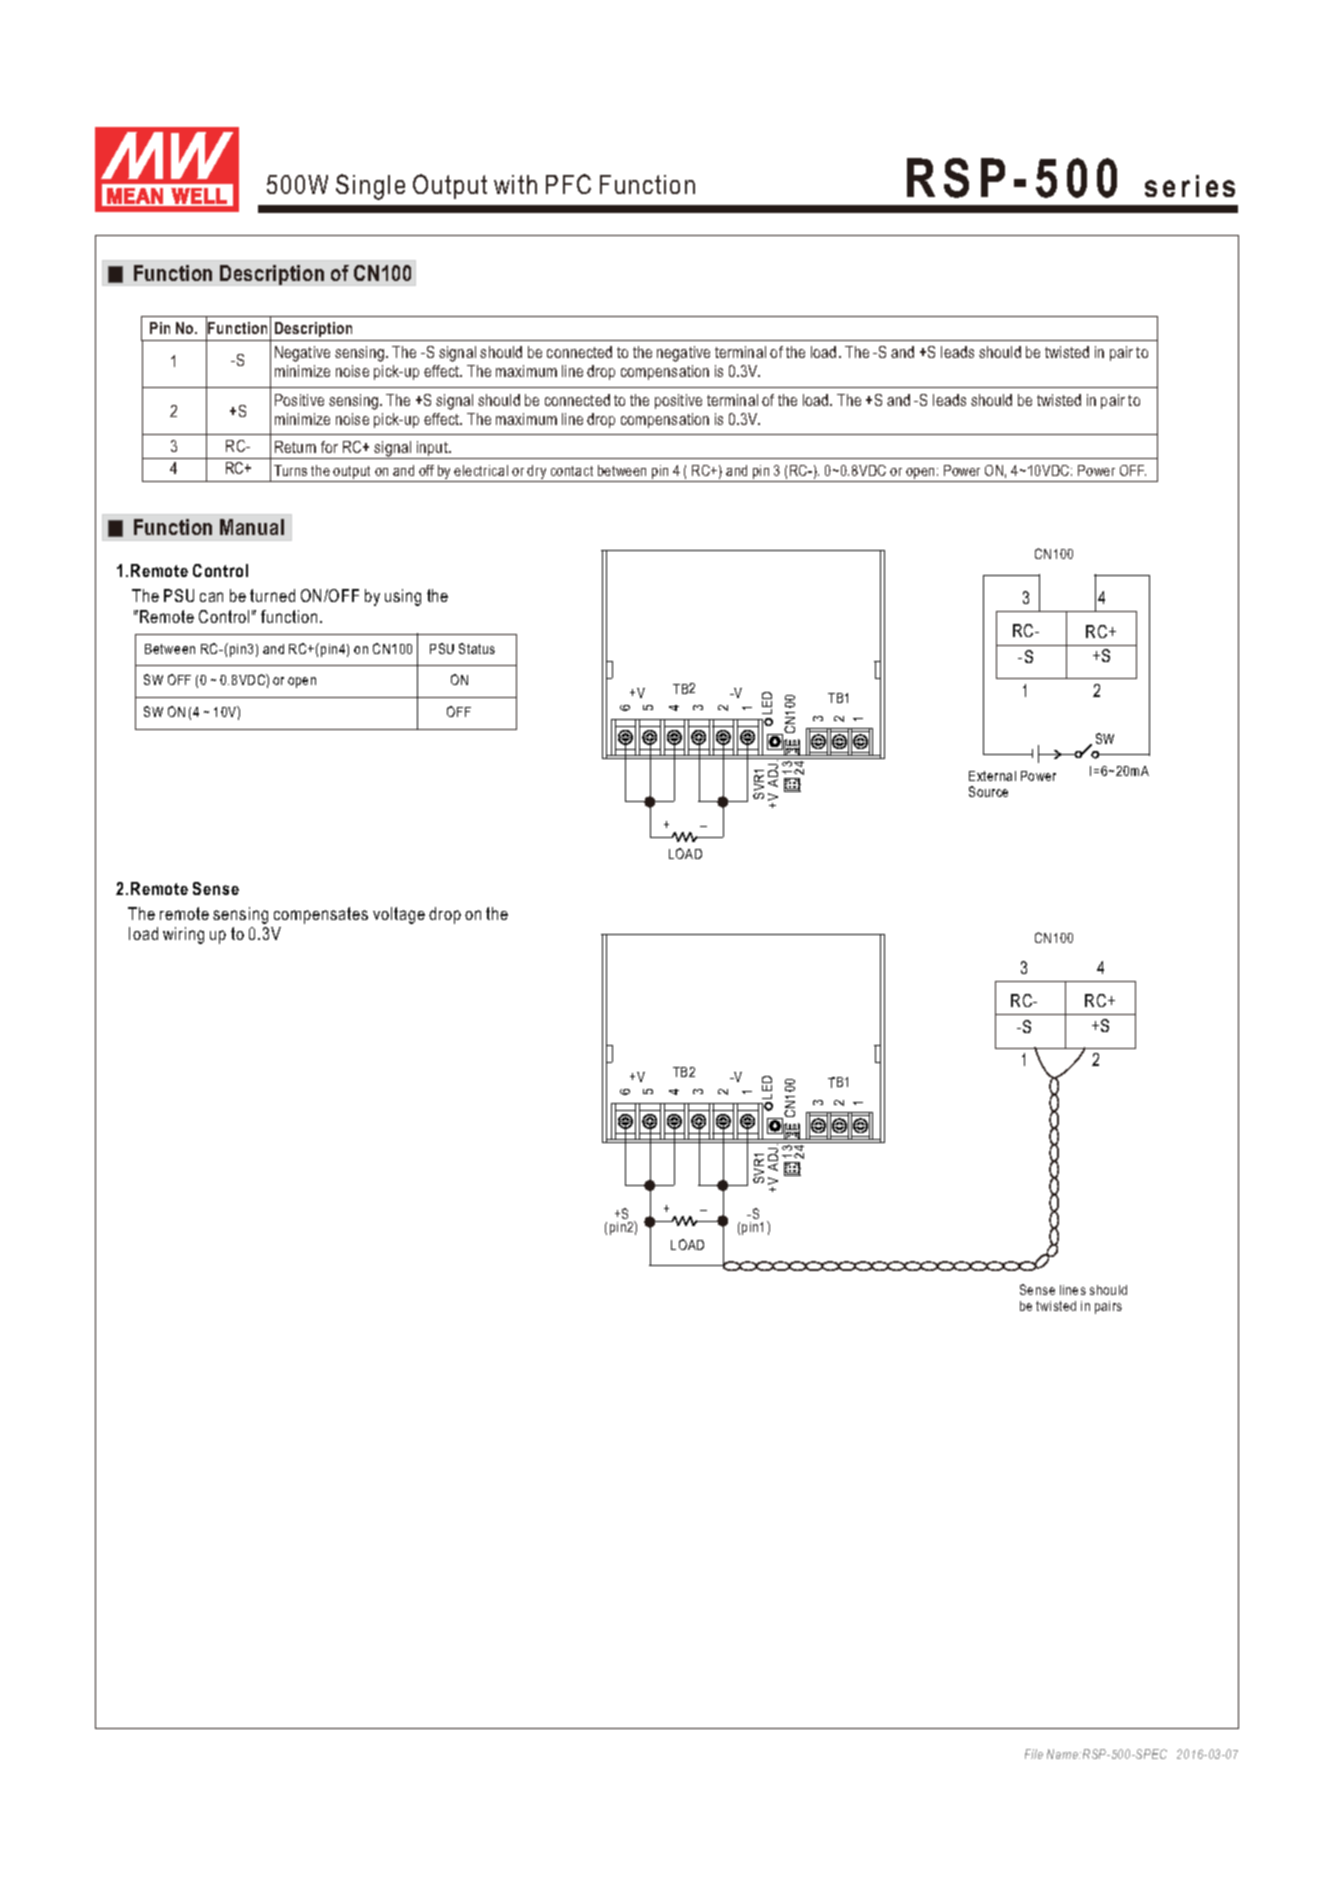  Describe the element at coordinates (399, 915) in the screenshot. I see `voltage` at that location.
